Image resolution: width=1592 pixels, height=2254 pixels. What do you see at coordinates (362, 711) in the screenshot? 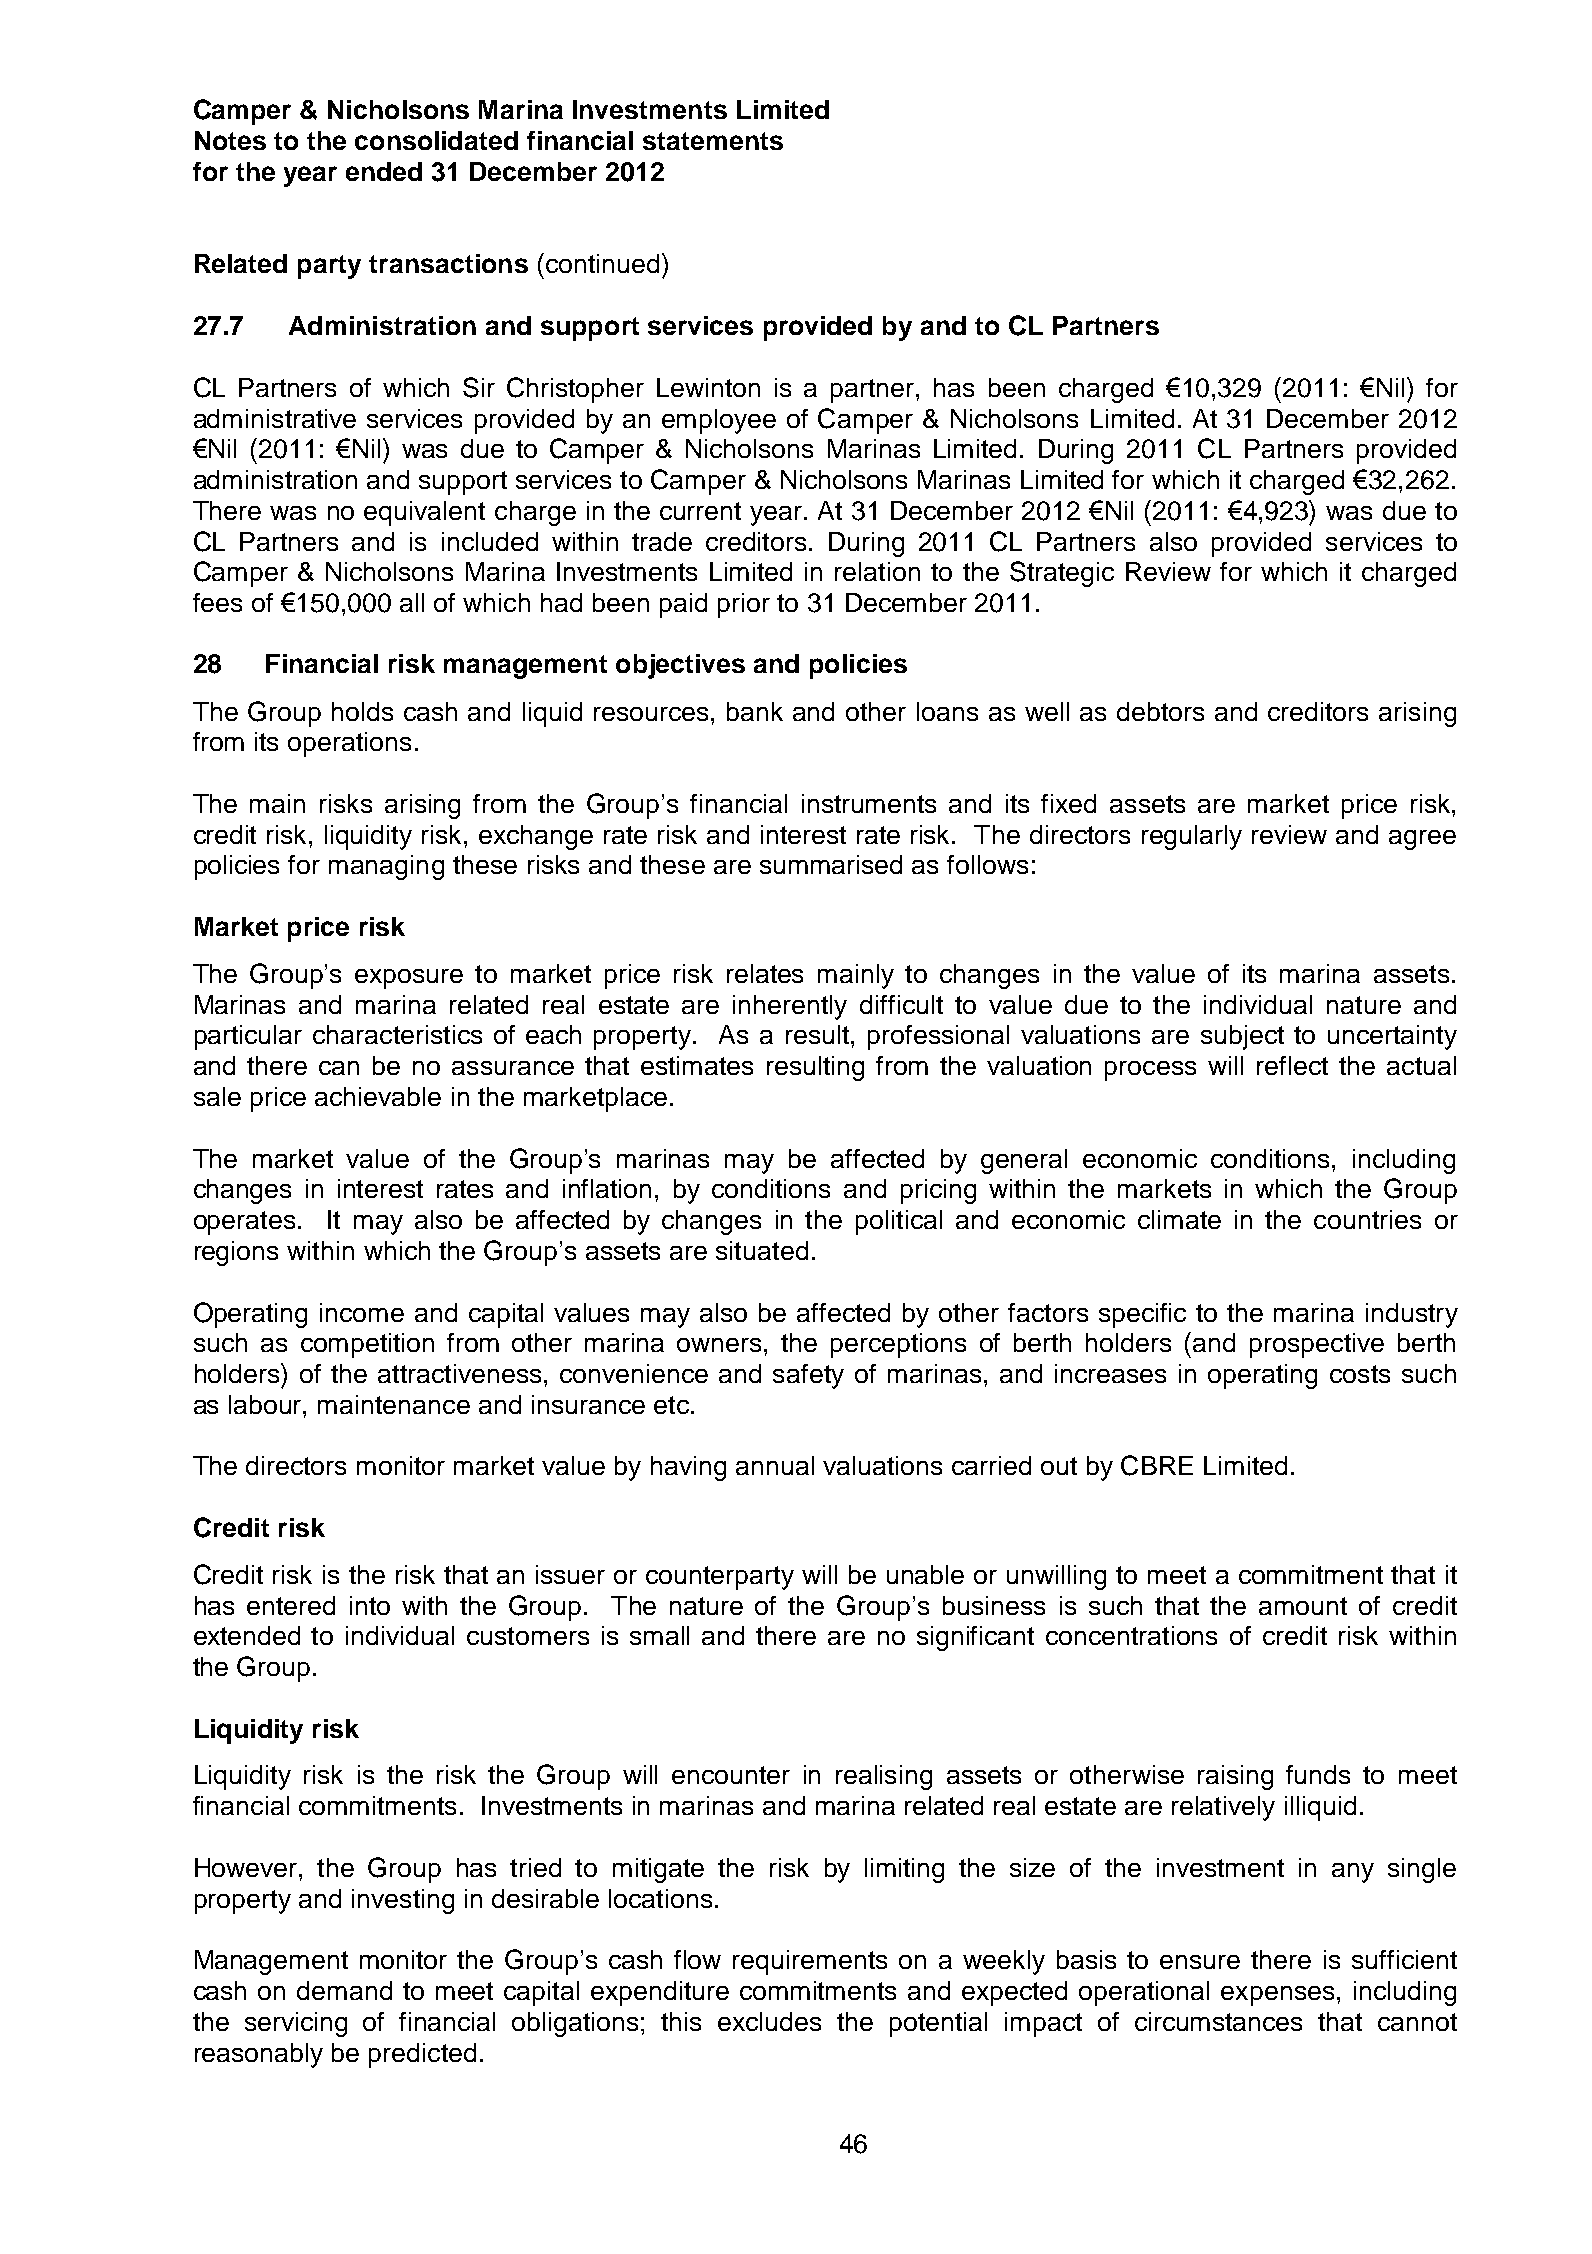
I see `holds` at bounding box center [362, 711].
